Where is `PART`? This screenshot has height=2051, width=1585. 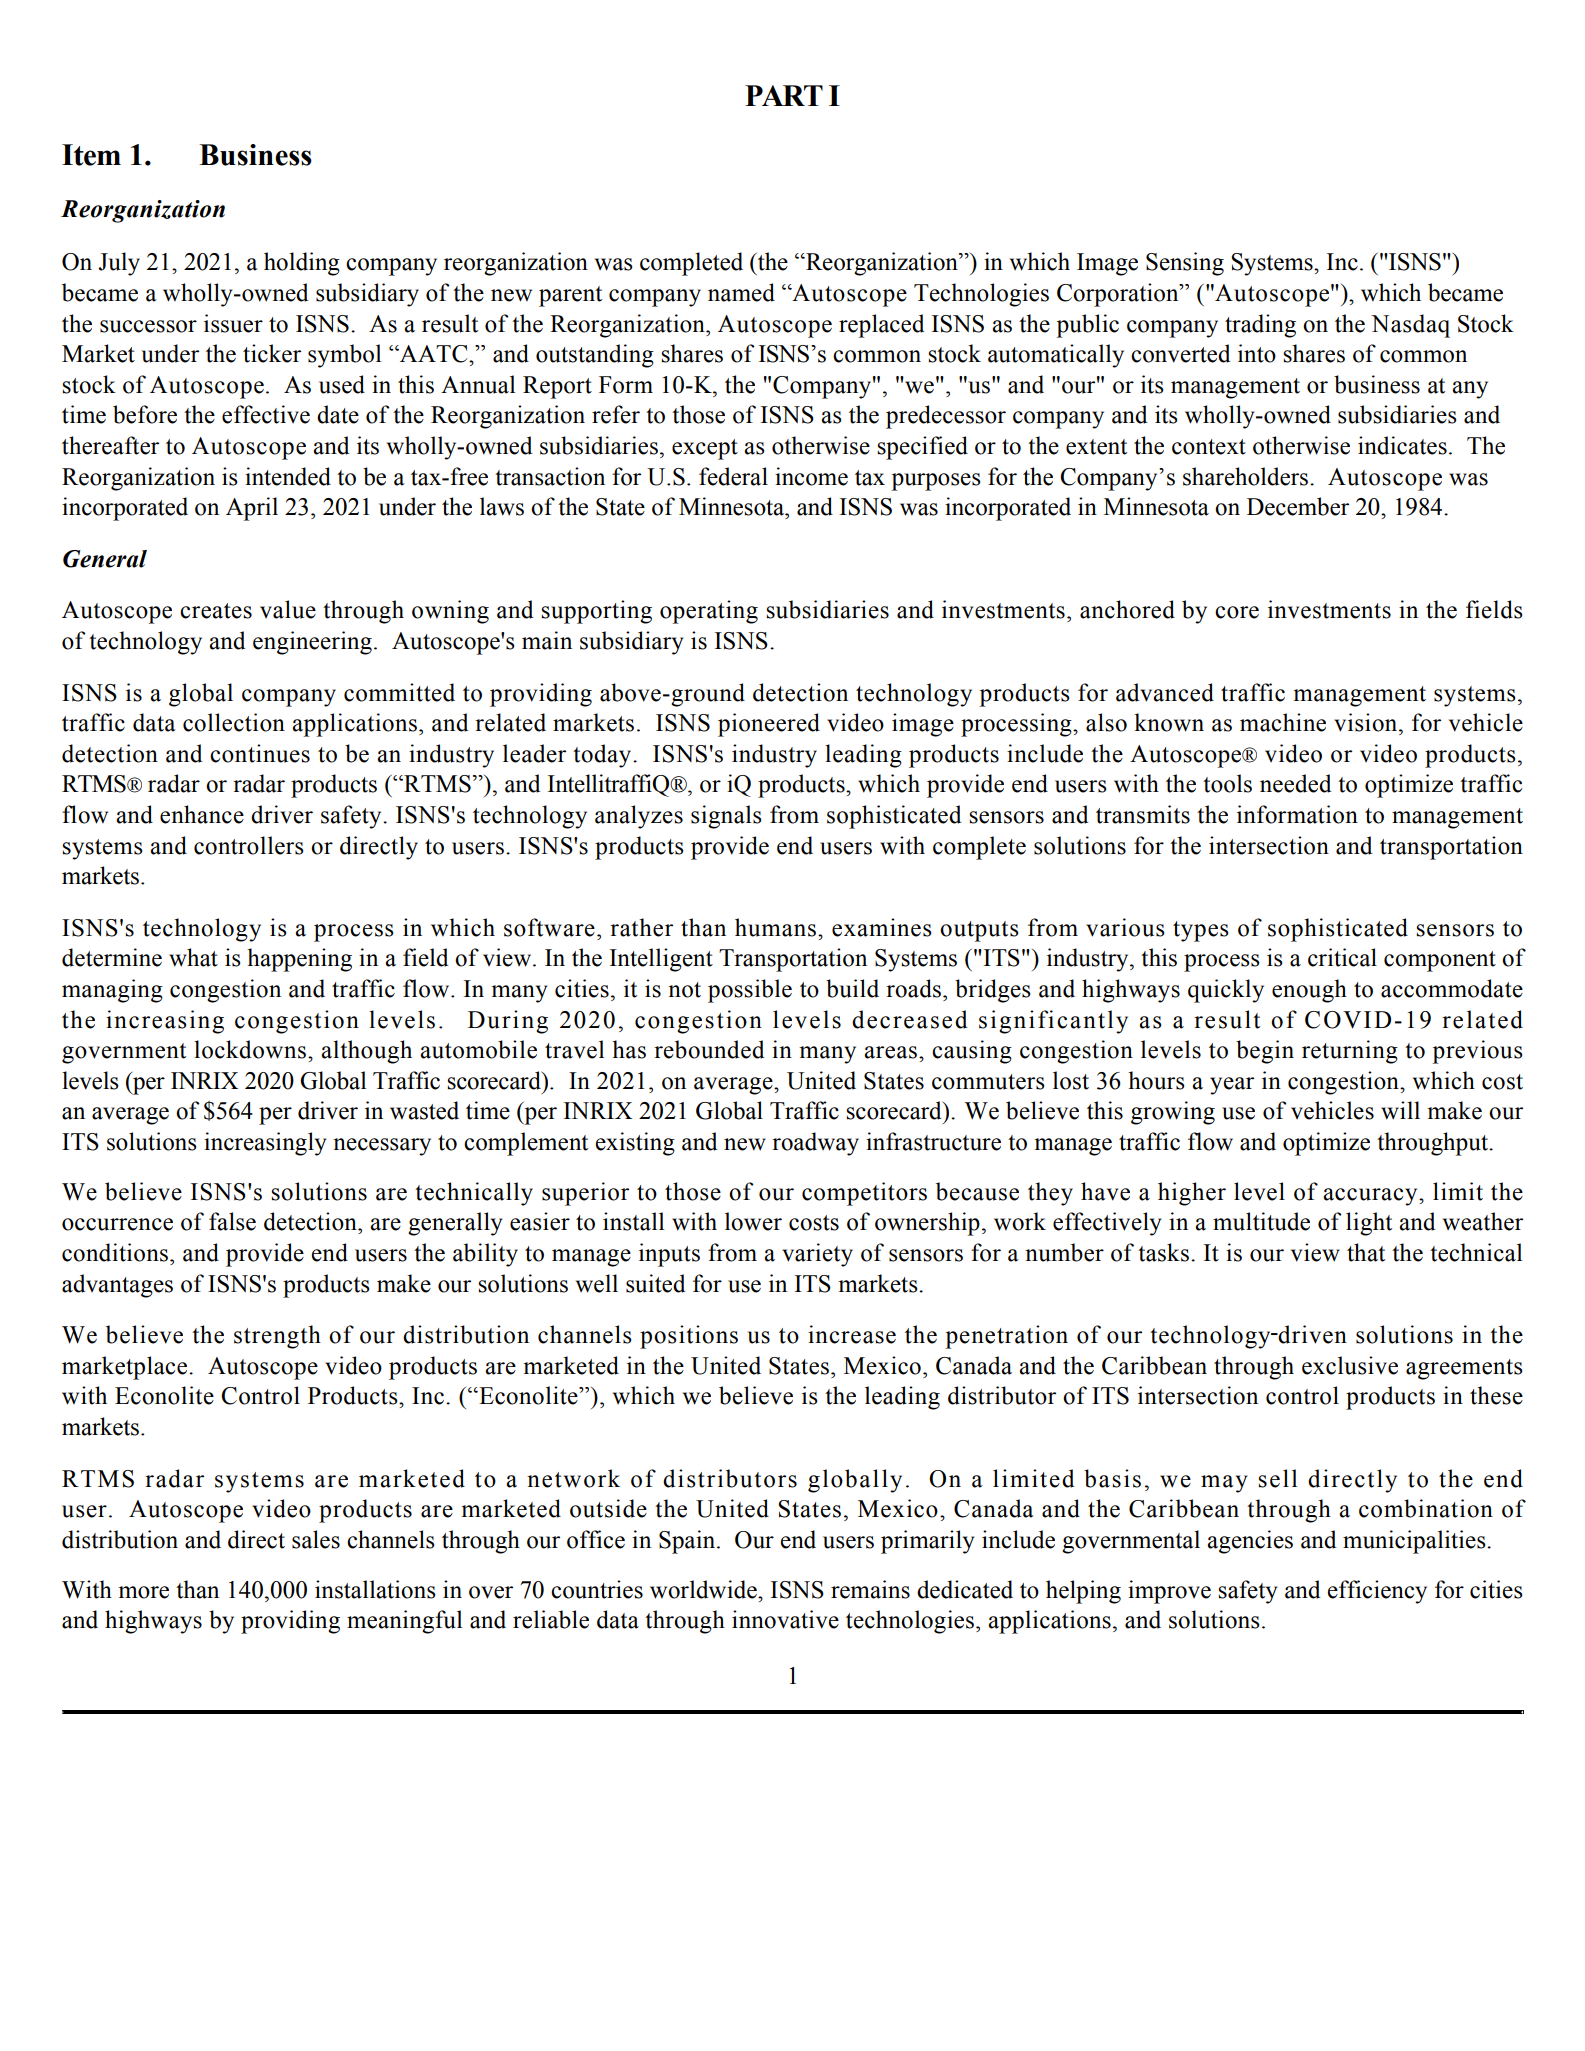
PART is located at coordinates (784, 95).
